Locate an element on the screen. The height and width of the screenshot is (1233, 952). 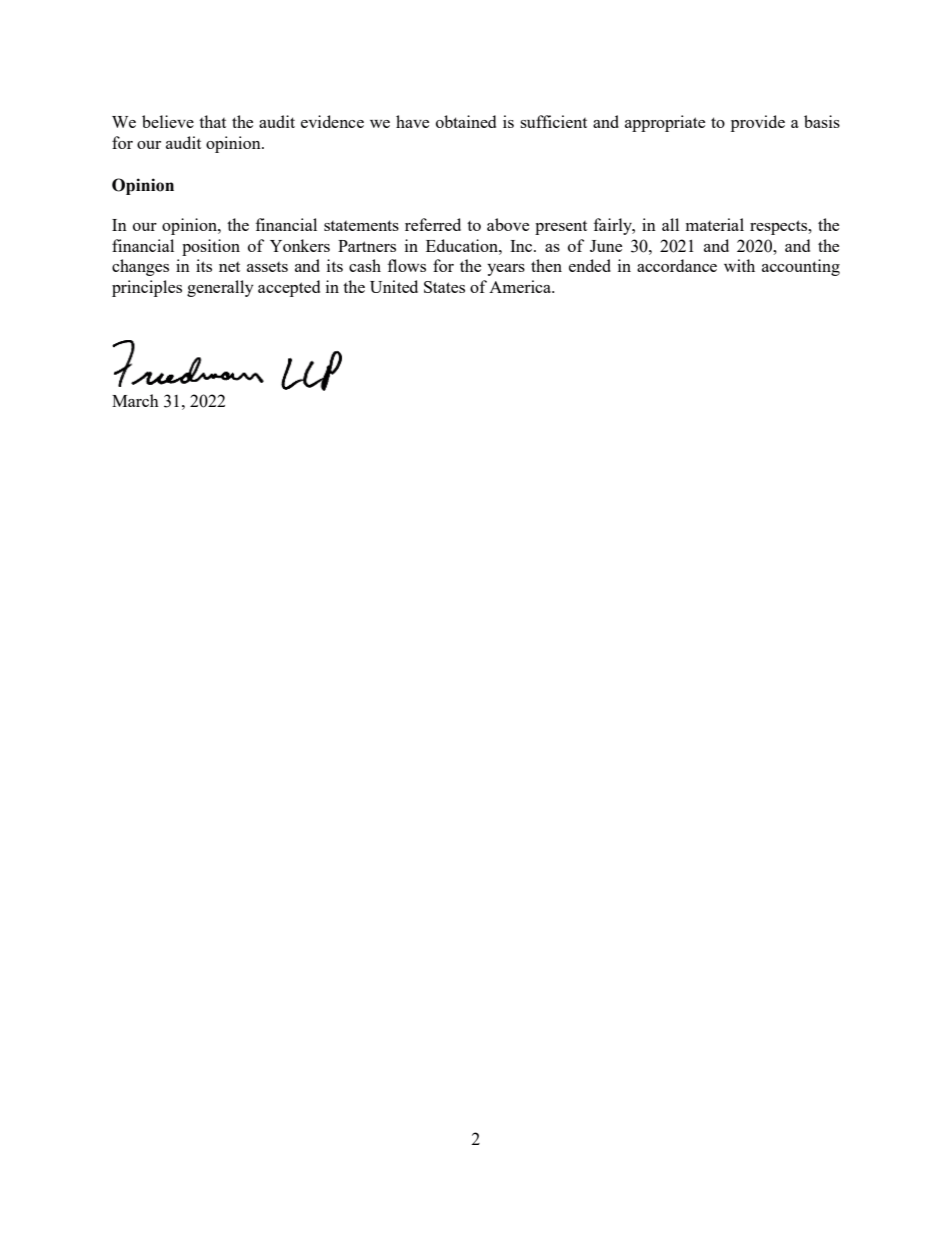
America is located at coordinates (521, 286).
